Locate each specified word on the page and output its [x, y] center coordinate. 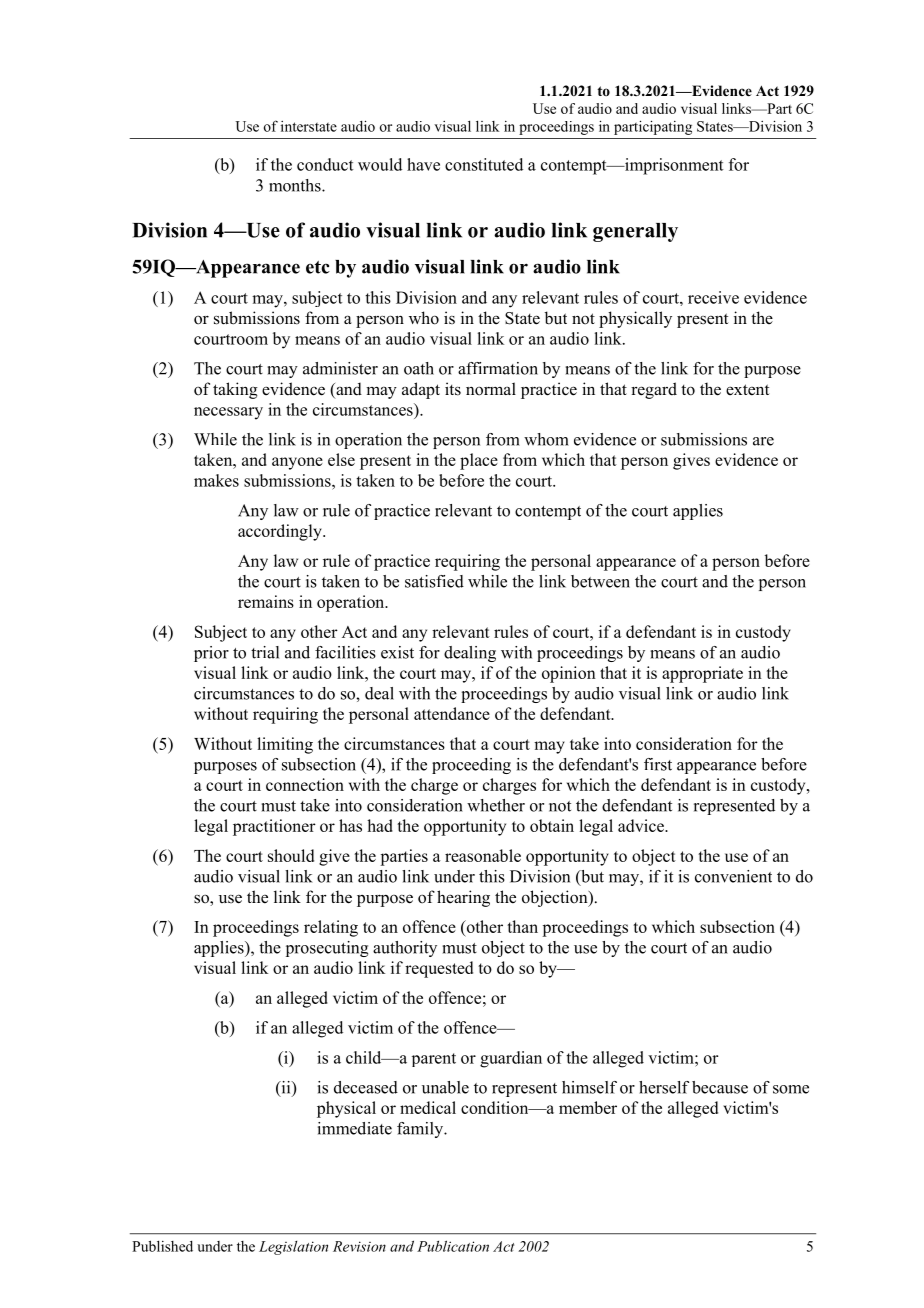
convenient [733, 876]
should [291, 855]
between [600, 581]
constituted [484, 164]
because [720, 1087]
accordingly [281, 532]
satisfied [434, 581]
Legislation [293, 1248]
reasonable [483, 855]
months [296, 185]
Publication [453, 1246]
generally [635, 232]
